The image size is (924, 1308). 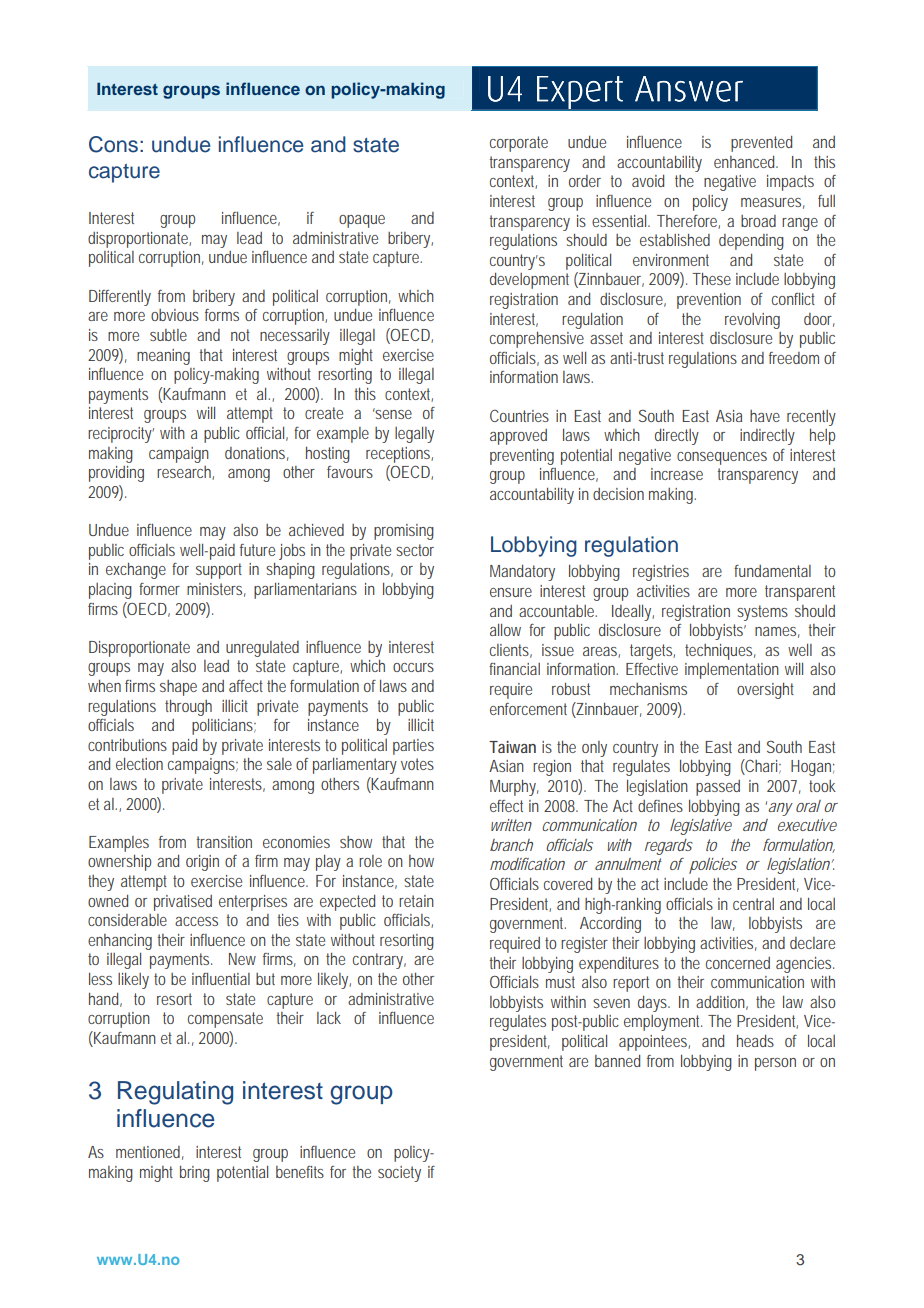 What do you see at coordinates (224, 842) in the screenshot?
I see `transition` at bounding box center [224, 842].
